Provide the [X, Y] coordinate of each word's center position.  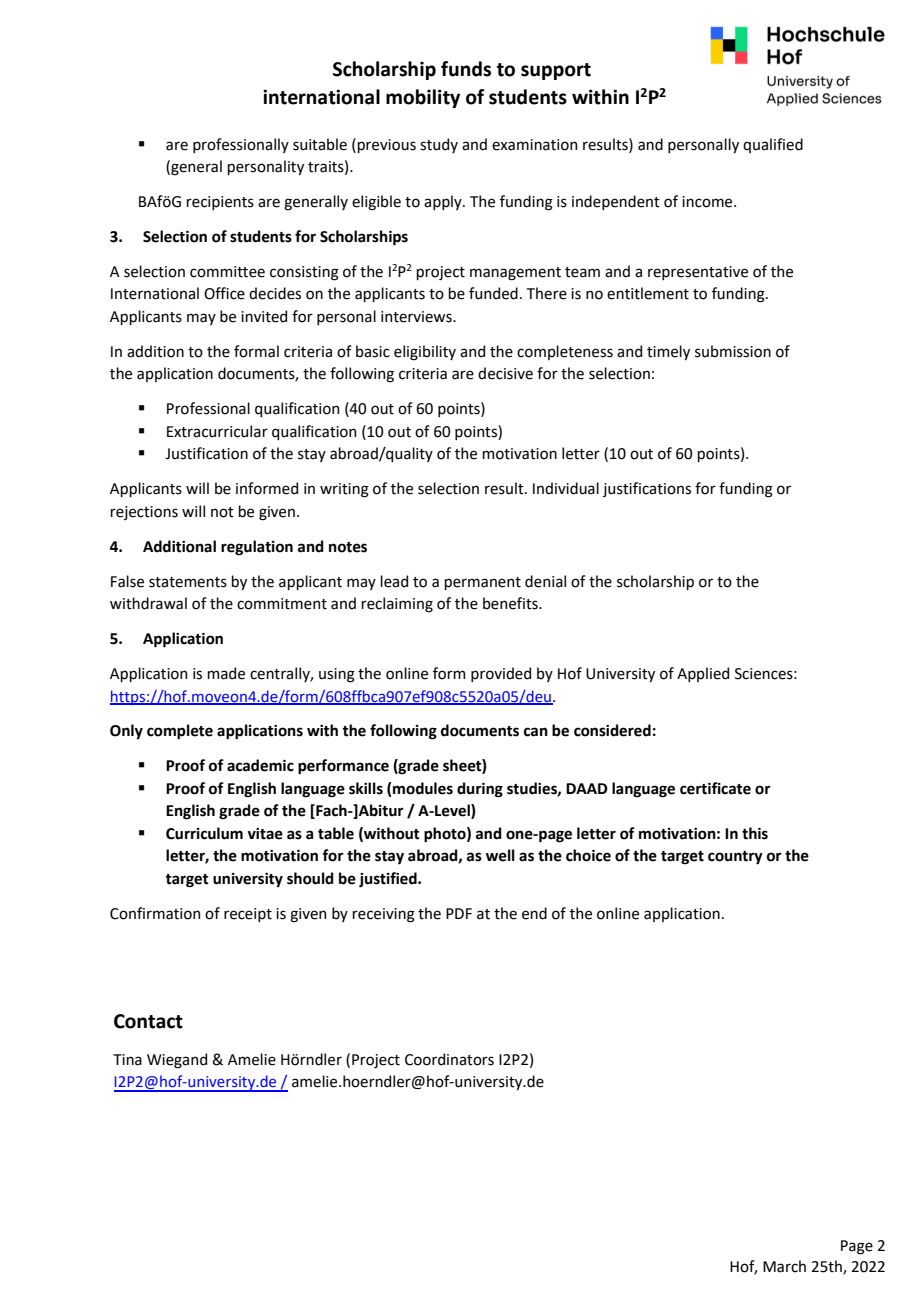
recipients [220, 203]
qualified [773, 145]
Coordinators [449, 1059]
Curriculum [204, 833]
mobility [423, 98]
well [500, 855]
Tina [127, 1060]
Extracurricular [217, 431]
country [735, 858]
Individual [566, 488]
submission [733, 351]
